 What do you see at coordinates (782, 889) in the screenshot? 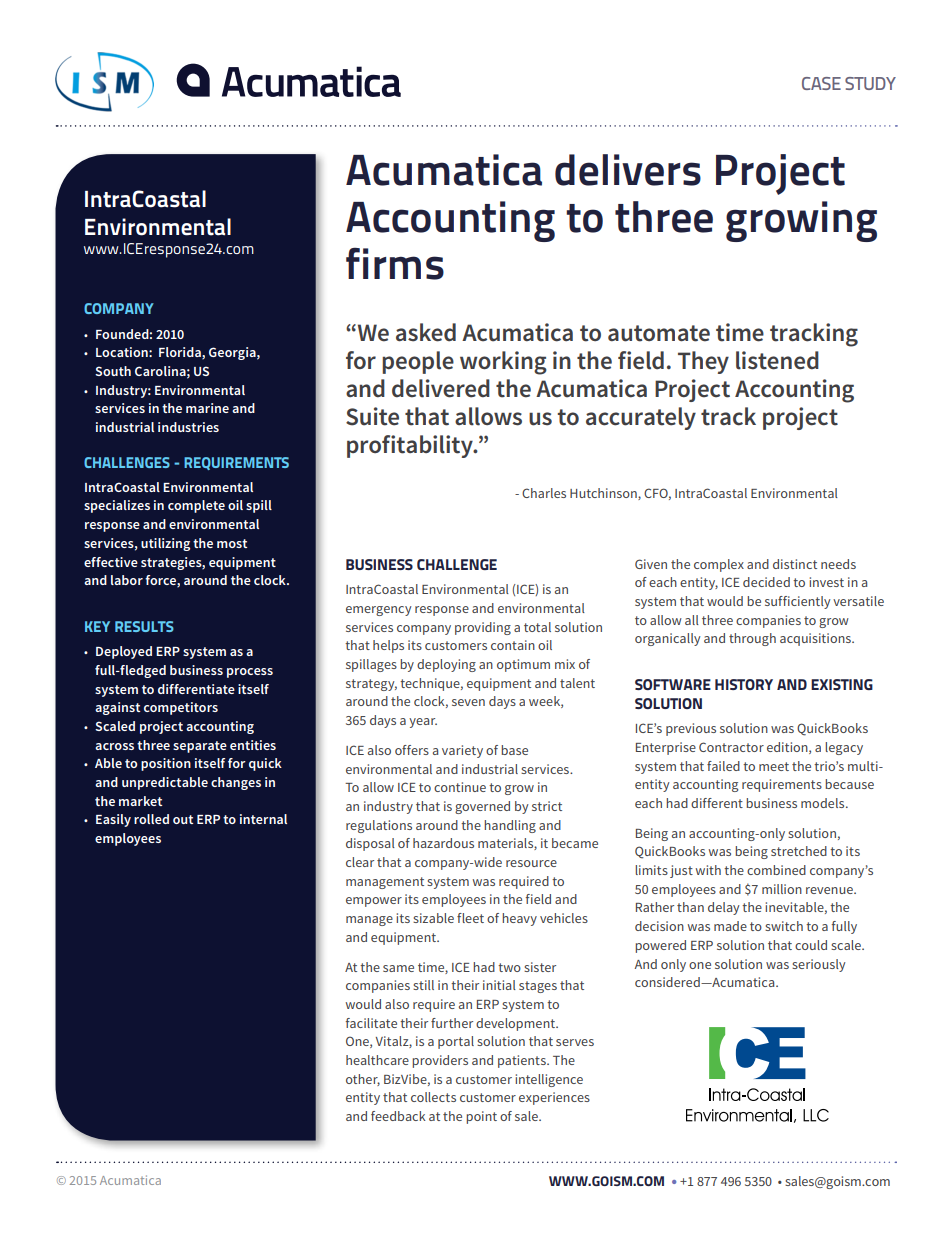
I see `million` at bounding box center [782, 889].
